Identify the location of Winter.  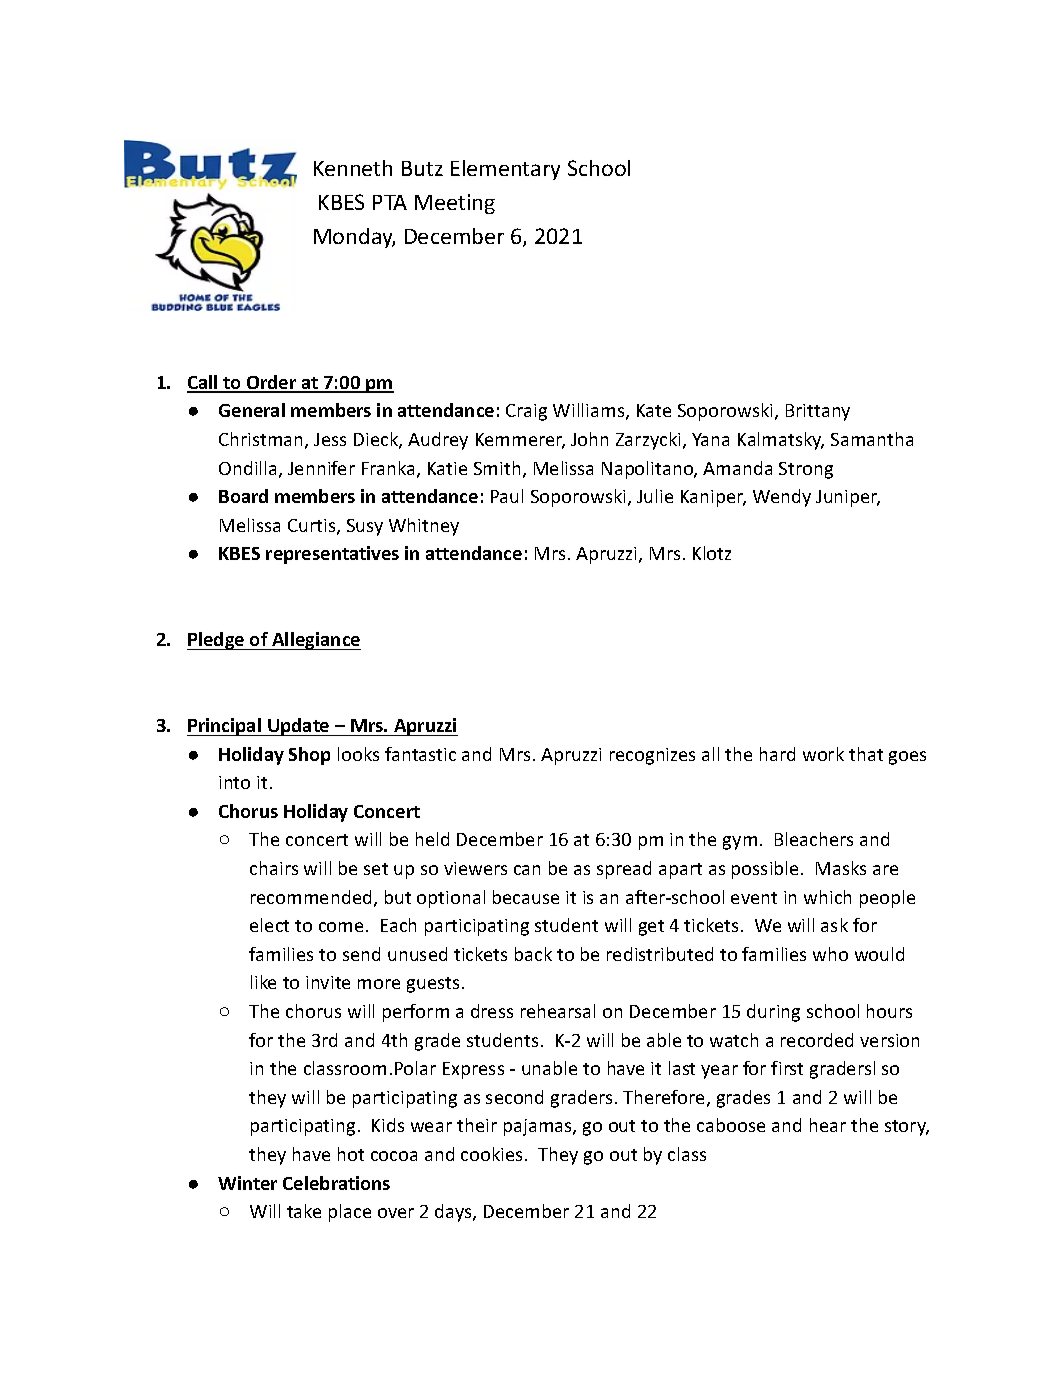
(247, 1183).
